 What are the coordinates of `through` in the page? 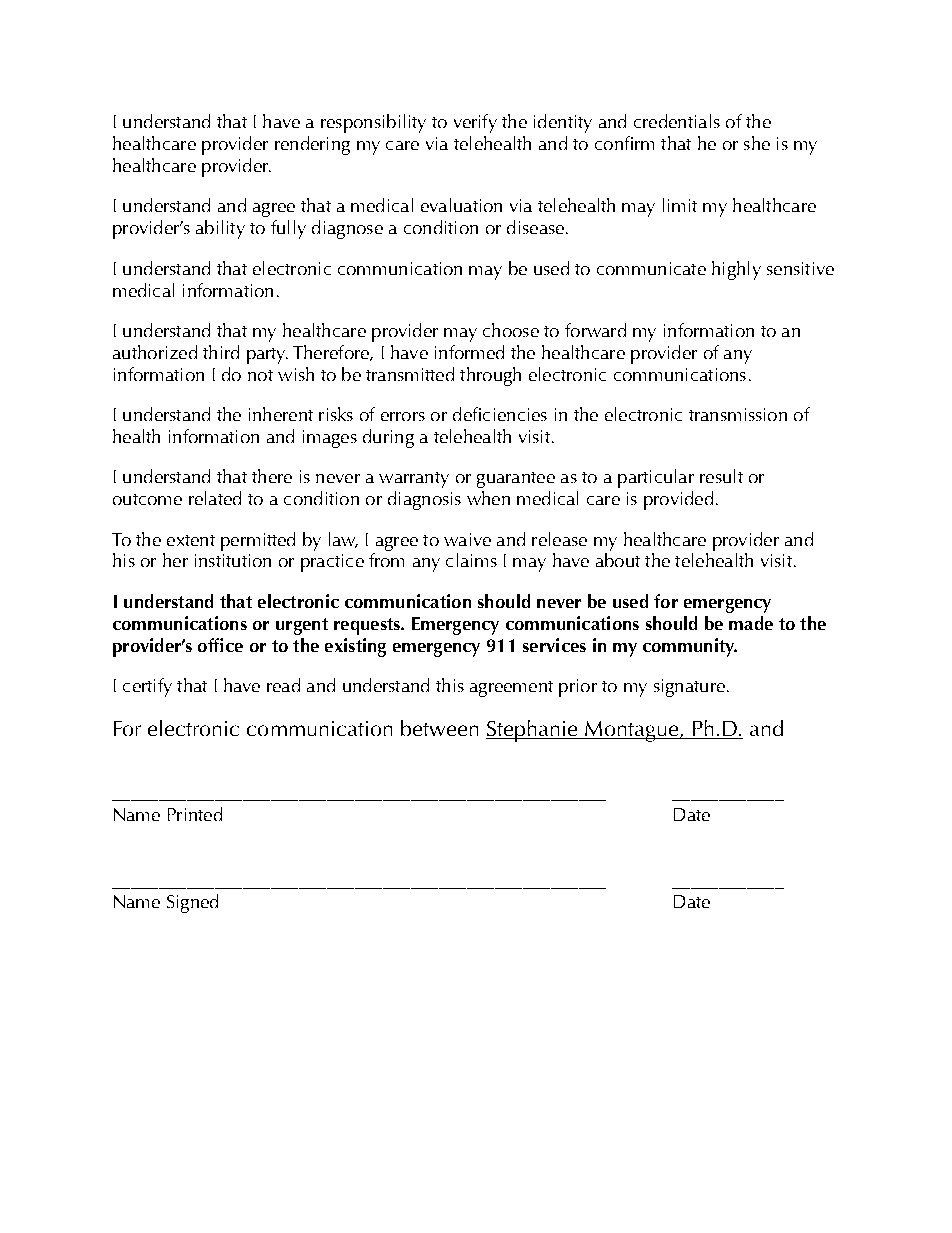 It's located at (490, 376).
